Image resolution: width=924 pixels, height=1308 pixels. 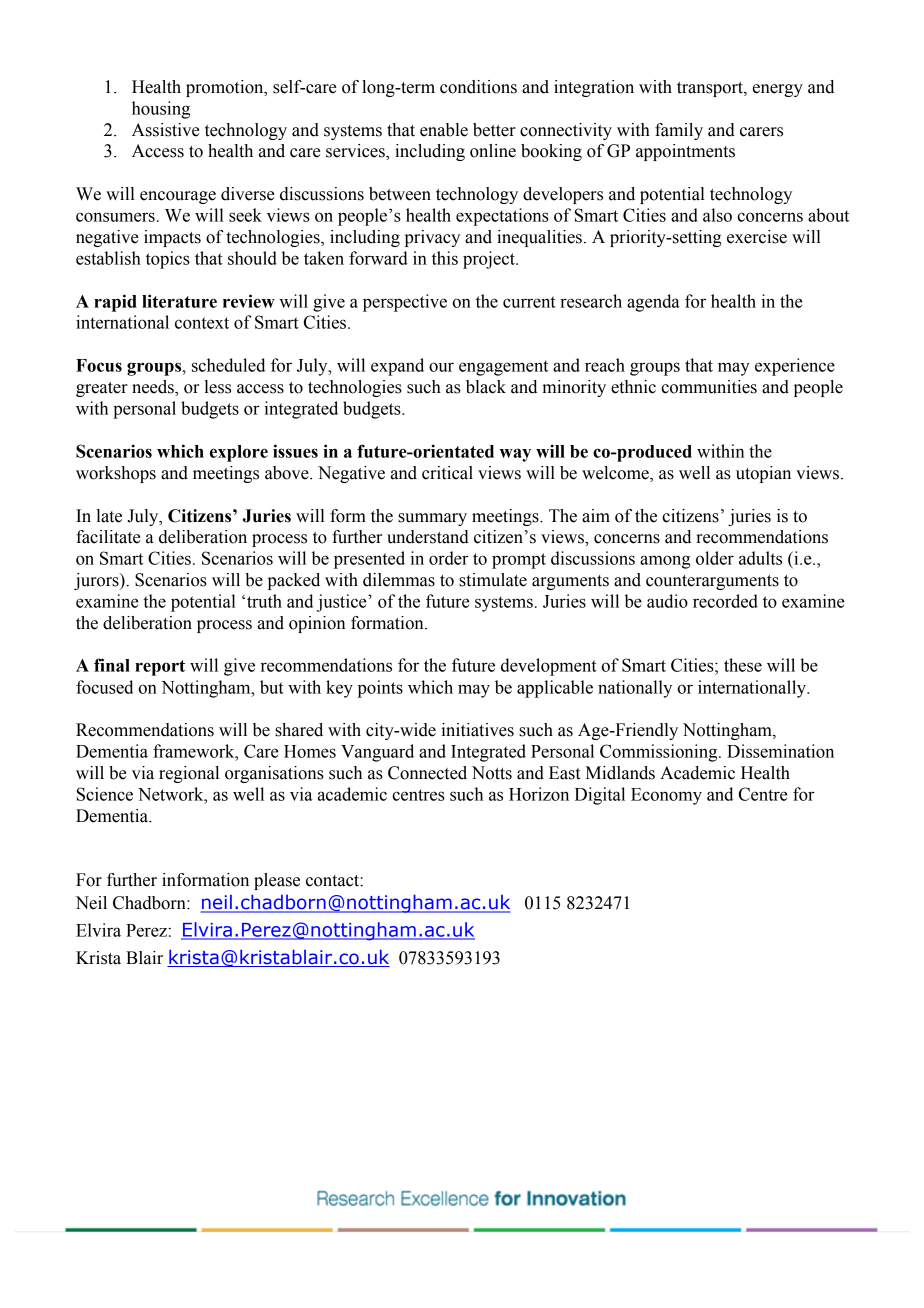 What do you see at coordinates (711, 89) in the screenshot?
I see `transport` at bounding box center [711, 89].
